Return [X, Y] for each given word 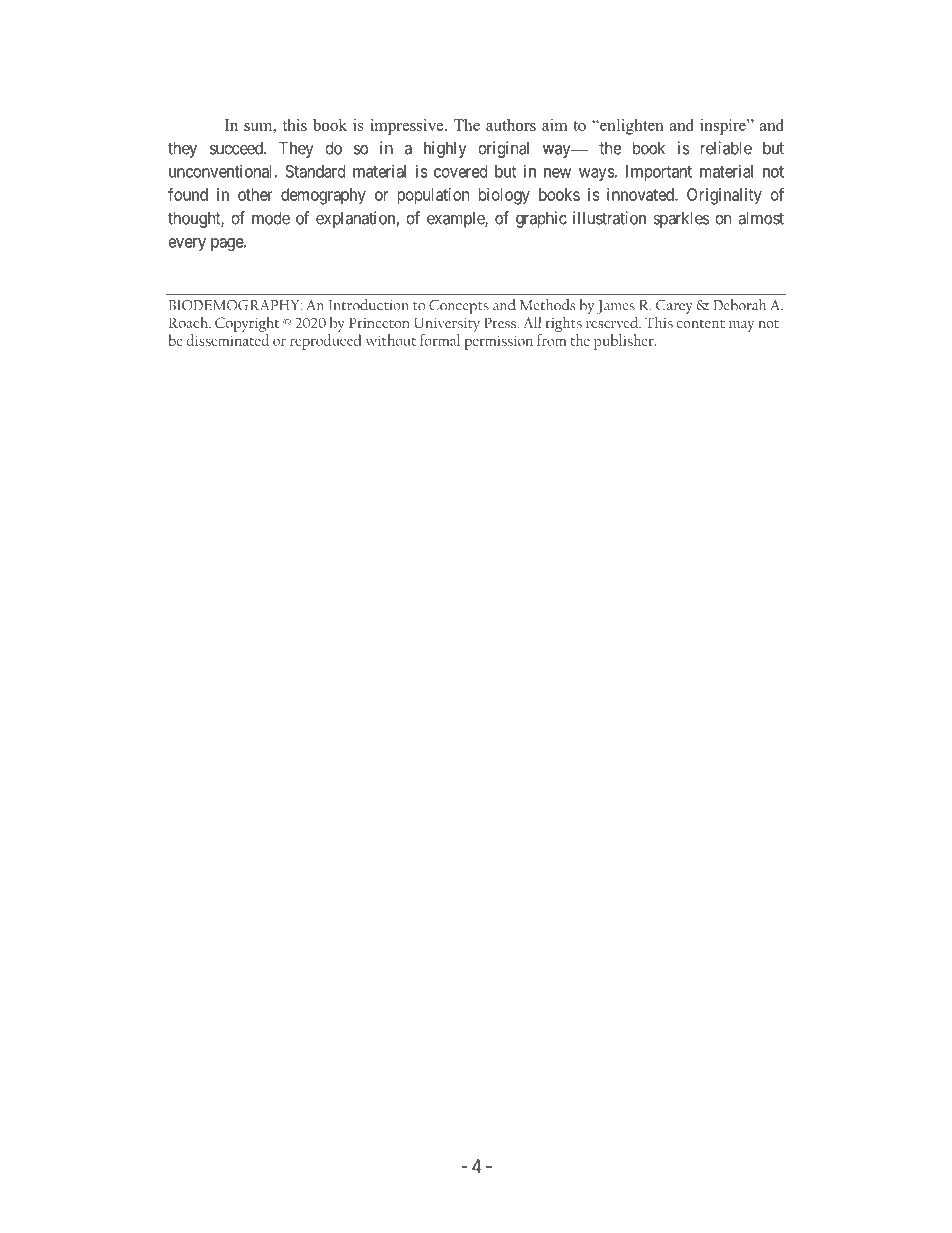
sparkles [681, 219]
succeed [237, 148]
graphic [541, 219]
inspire [724, 127]
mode [271, 218]
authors [511, 125]
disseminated [227, 340]
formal [440, 340]
